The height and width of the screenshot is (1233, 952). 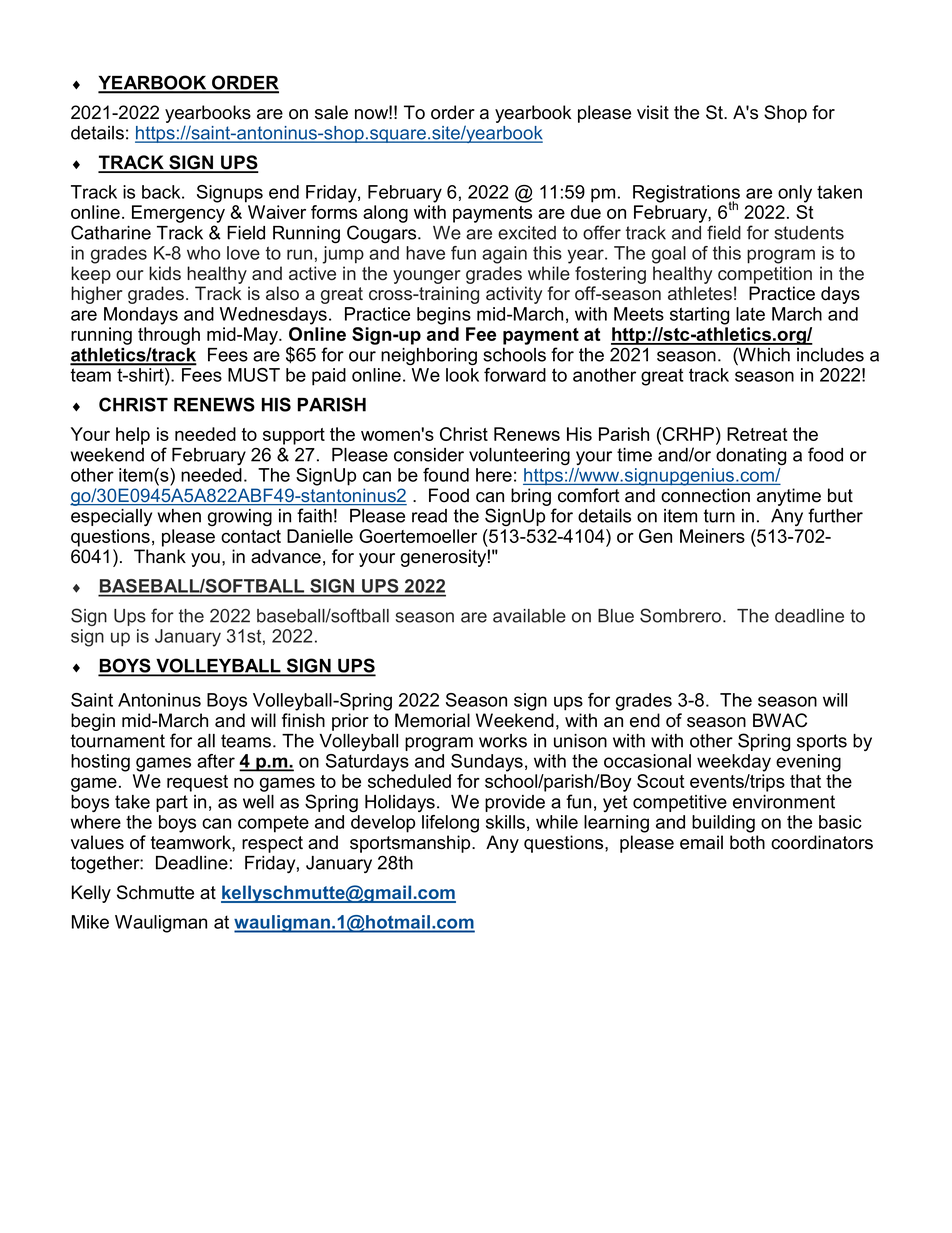 I want to click on Retreat, so click(x=757, y=434).
